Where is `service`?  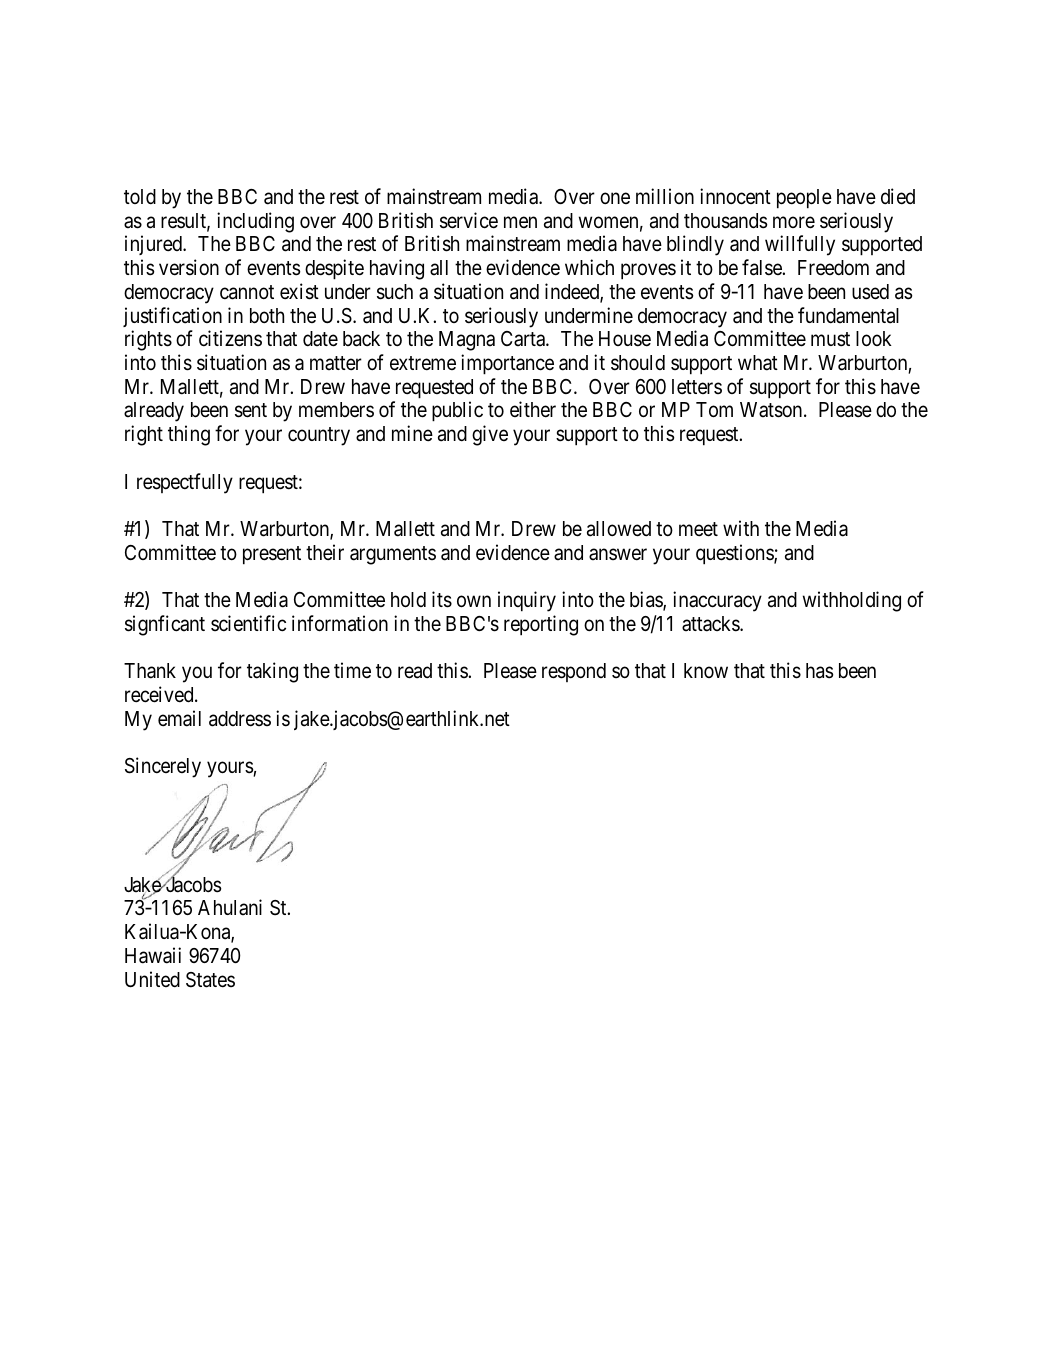 service is located at coordinates (469, 220).
